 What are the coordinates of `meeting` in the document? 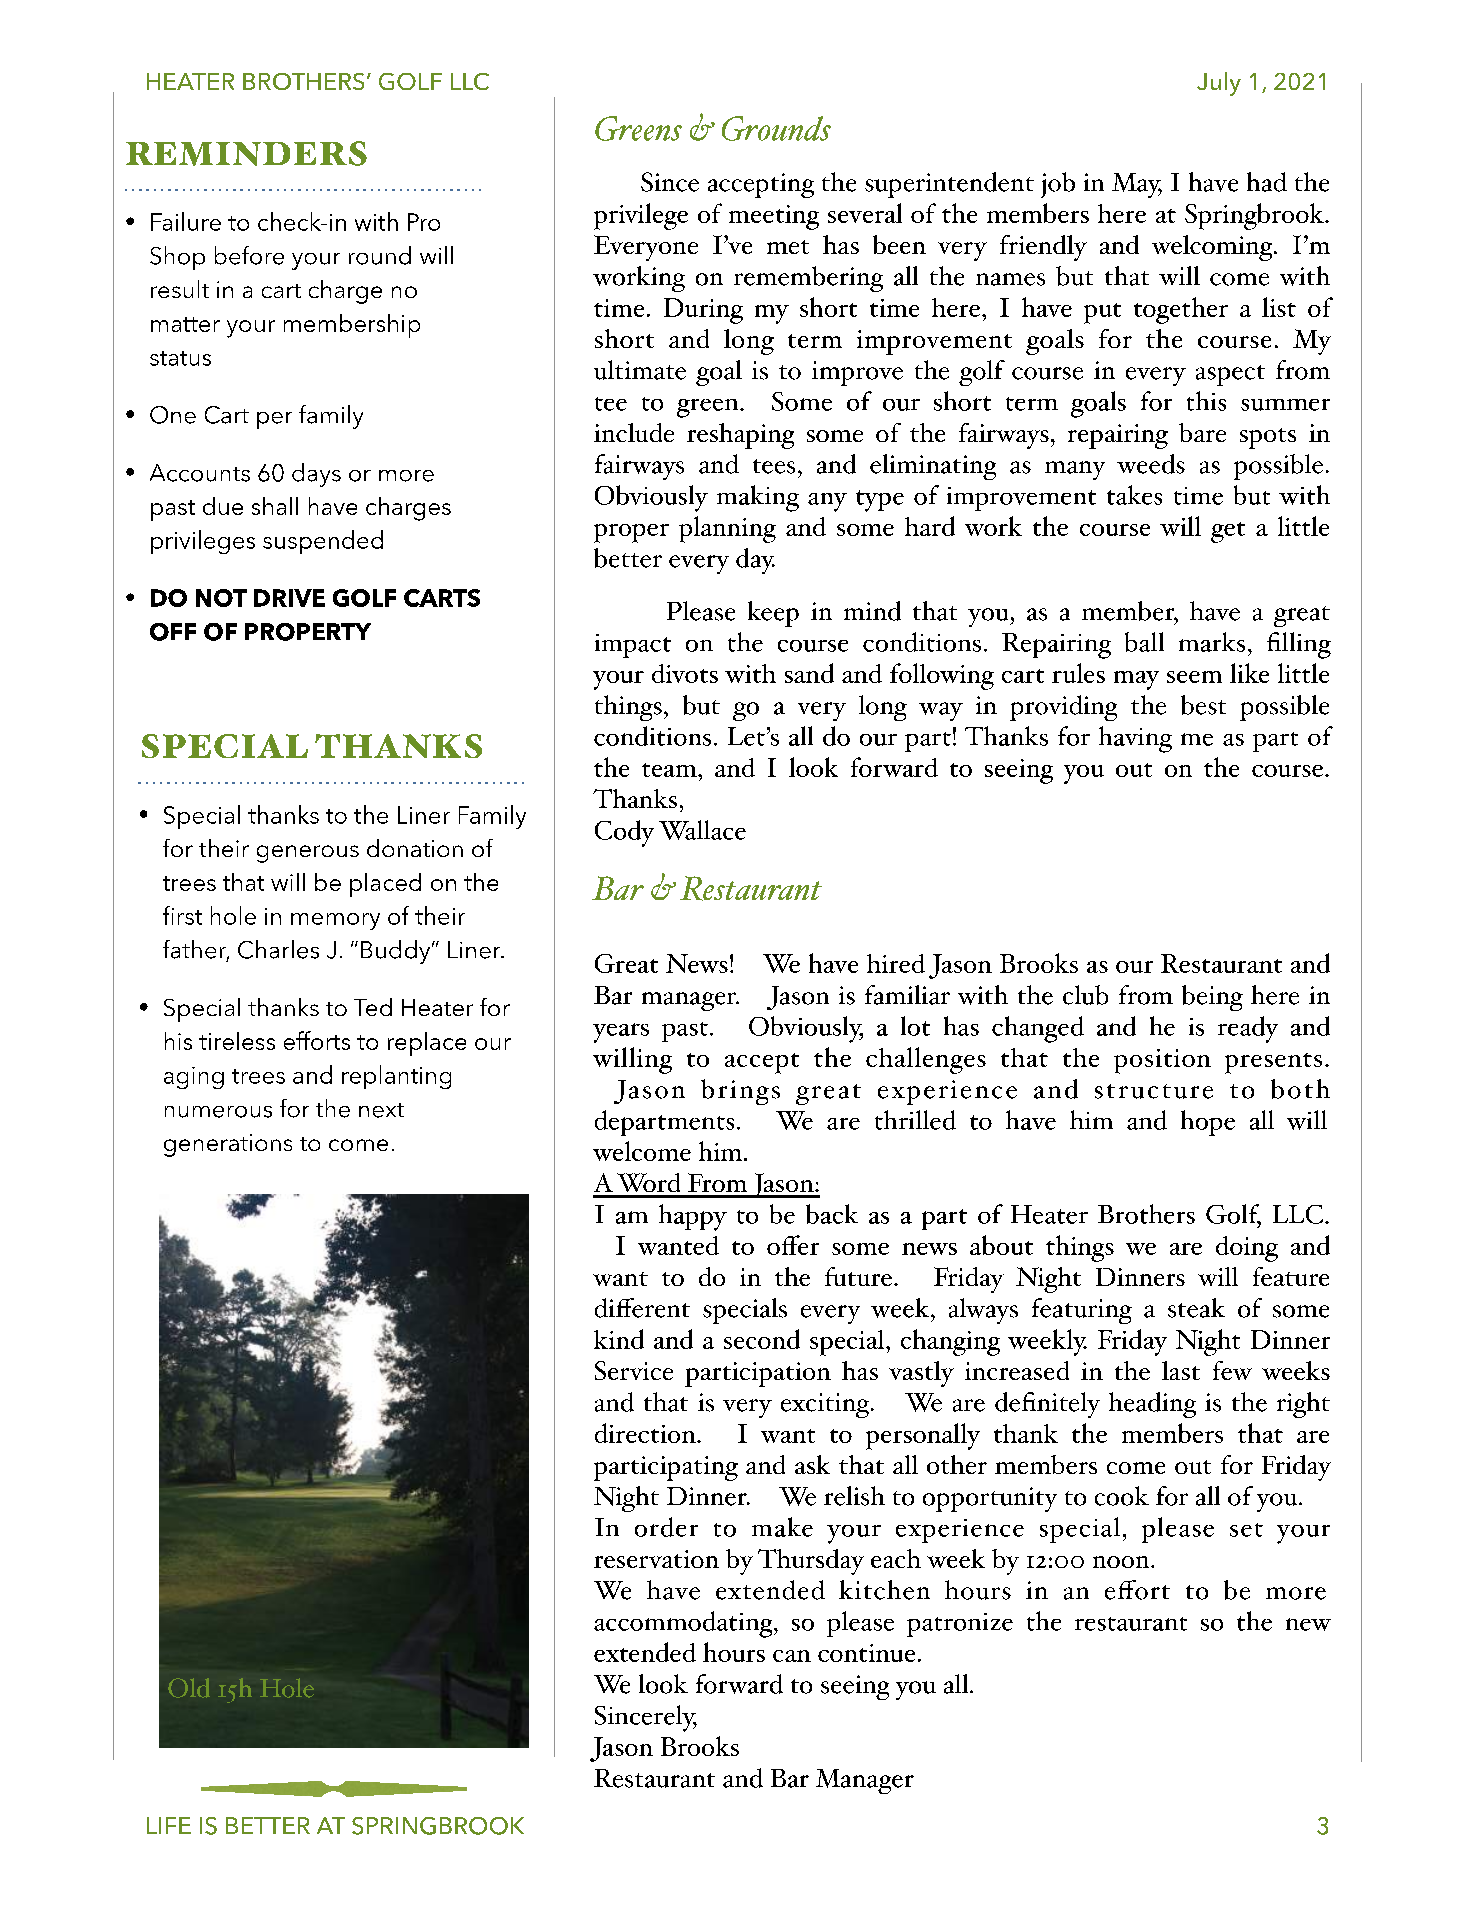 It's located at (774, 217).
